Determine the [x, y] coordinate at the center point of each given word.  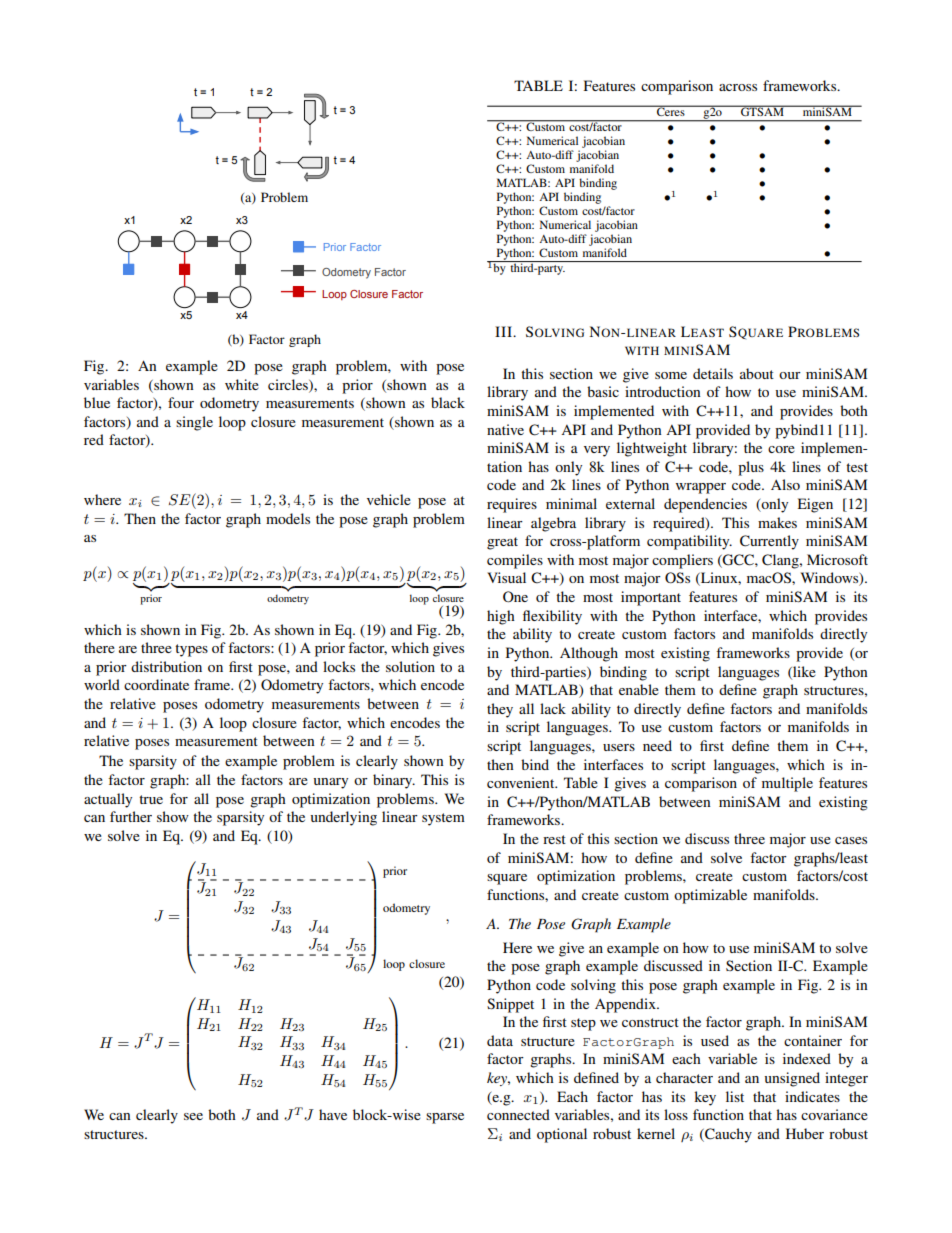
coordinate [156, 684]
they [500, 710]
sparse [445, 1118]
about [757, 373]
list [735, 1096]
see [193, 1116]
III [504, 331]
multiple [787, 784]
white [242, 384]
